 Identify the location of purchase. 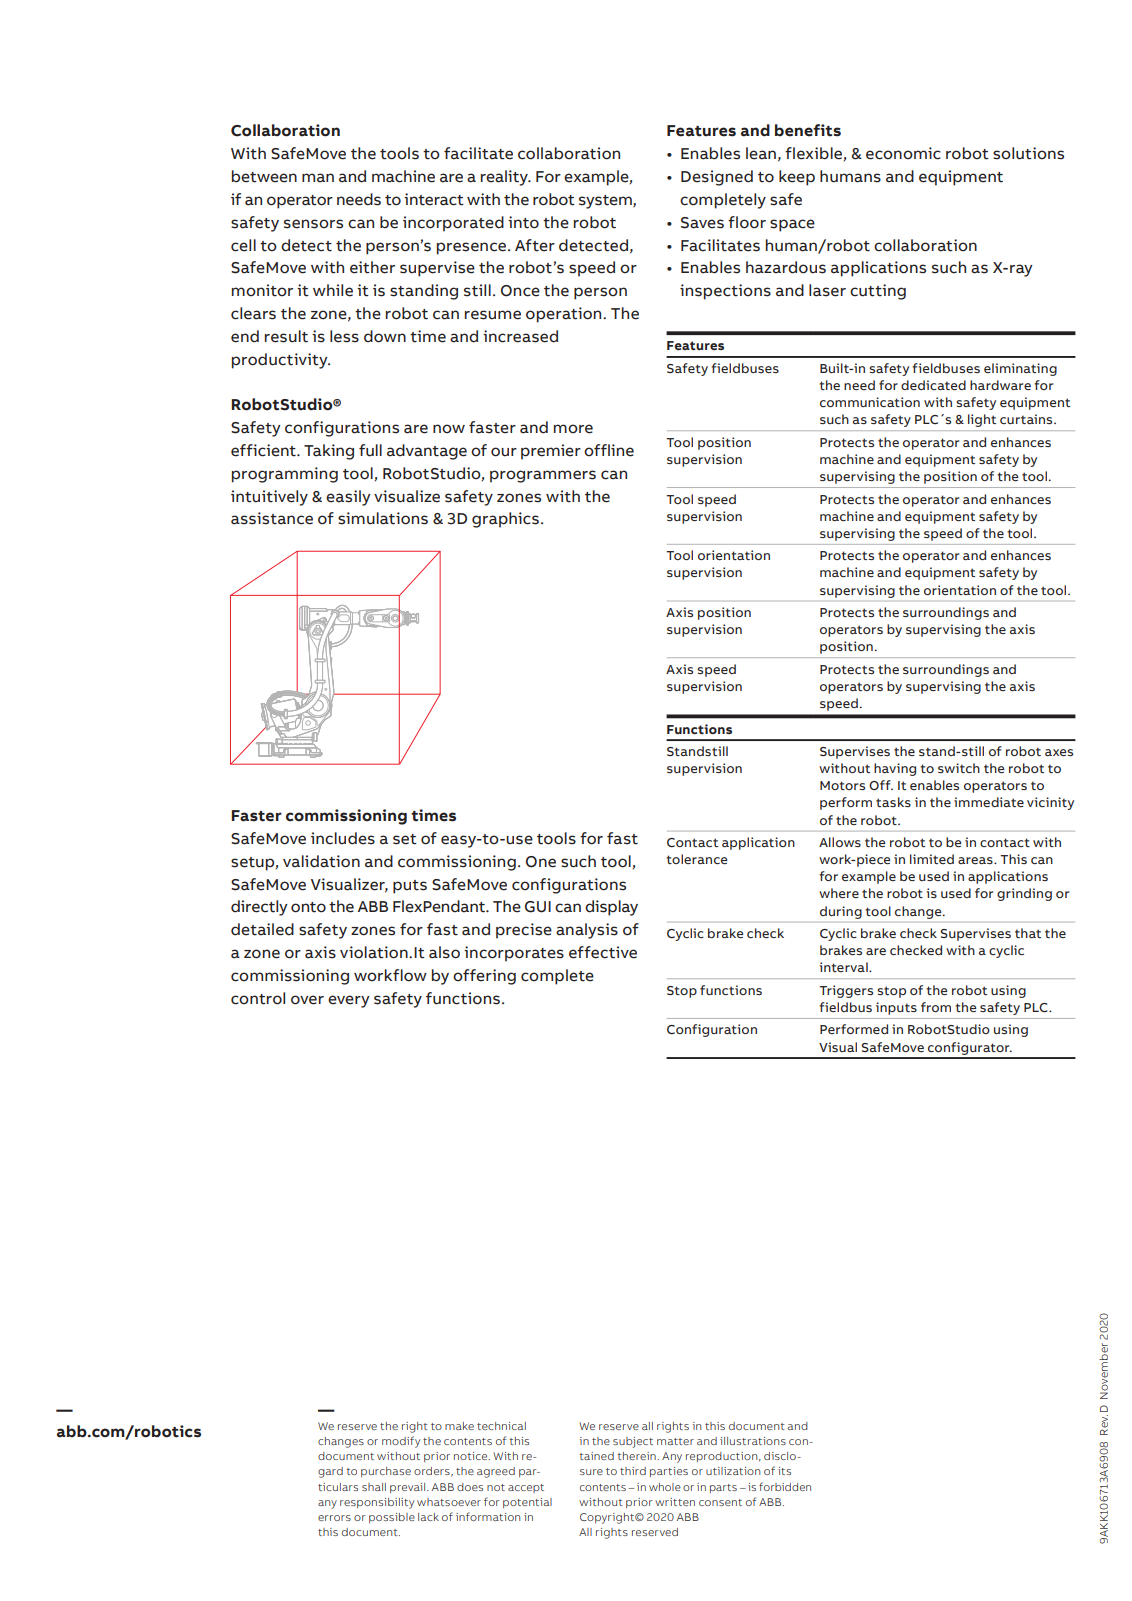
(386, 1472).
